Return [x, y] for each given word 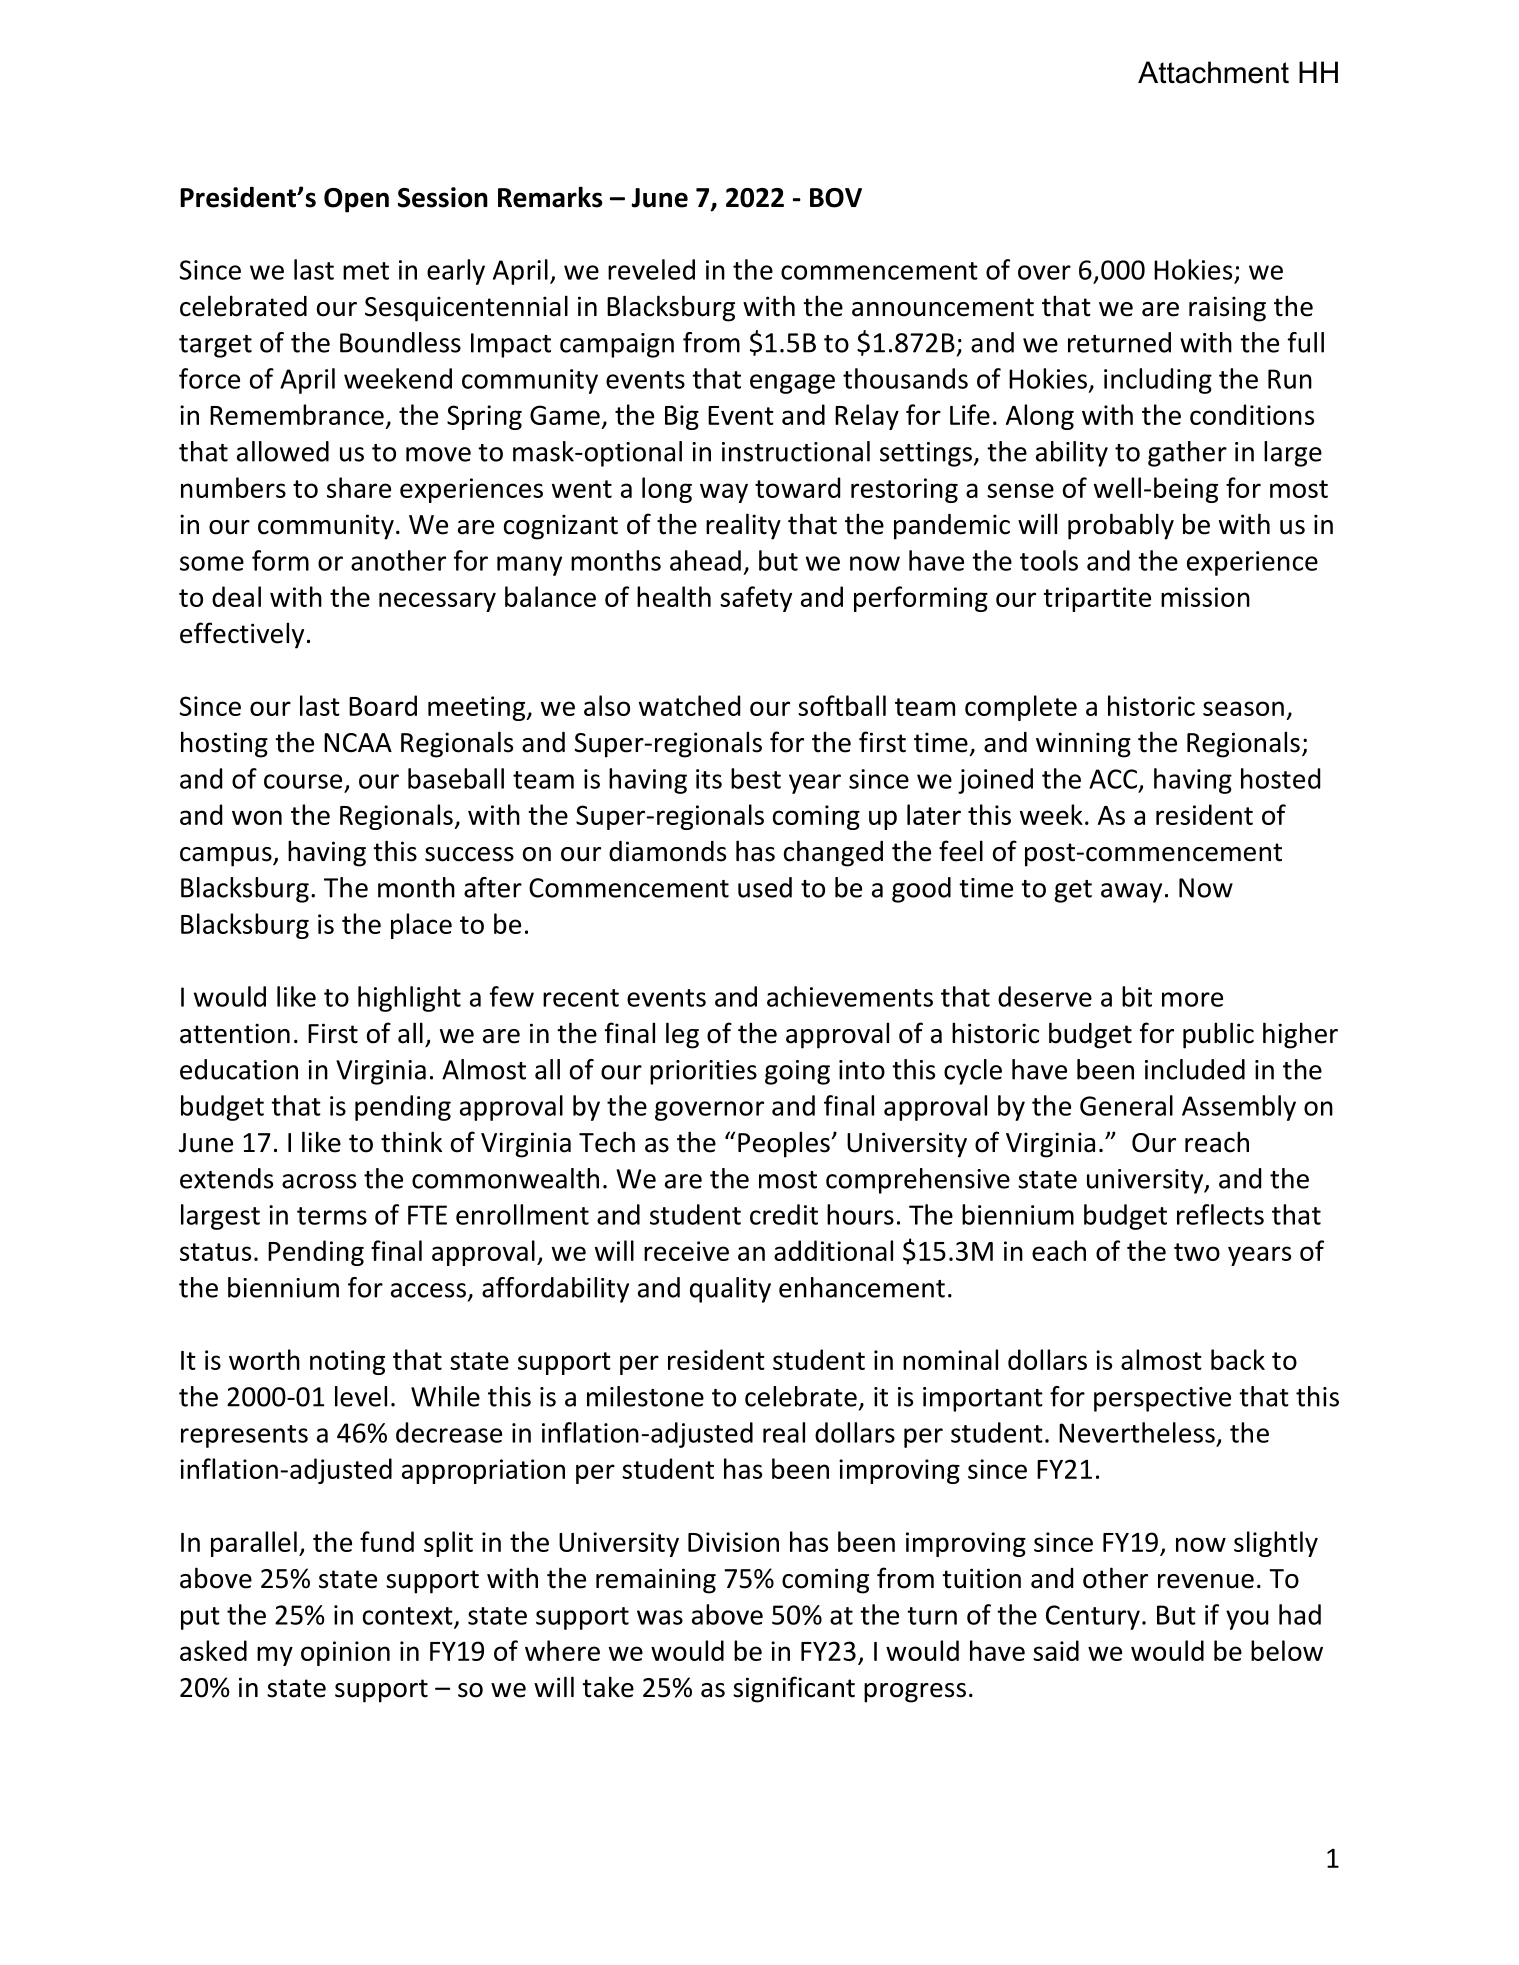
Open [356, 200]
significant [794, 1689]
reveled [651, 269]
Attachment [1213, 72]
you [1247, 1620]
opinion [345, 1653]
